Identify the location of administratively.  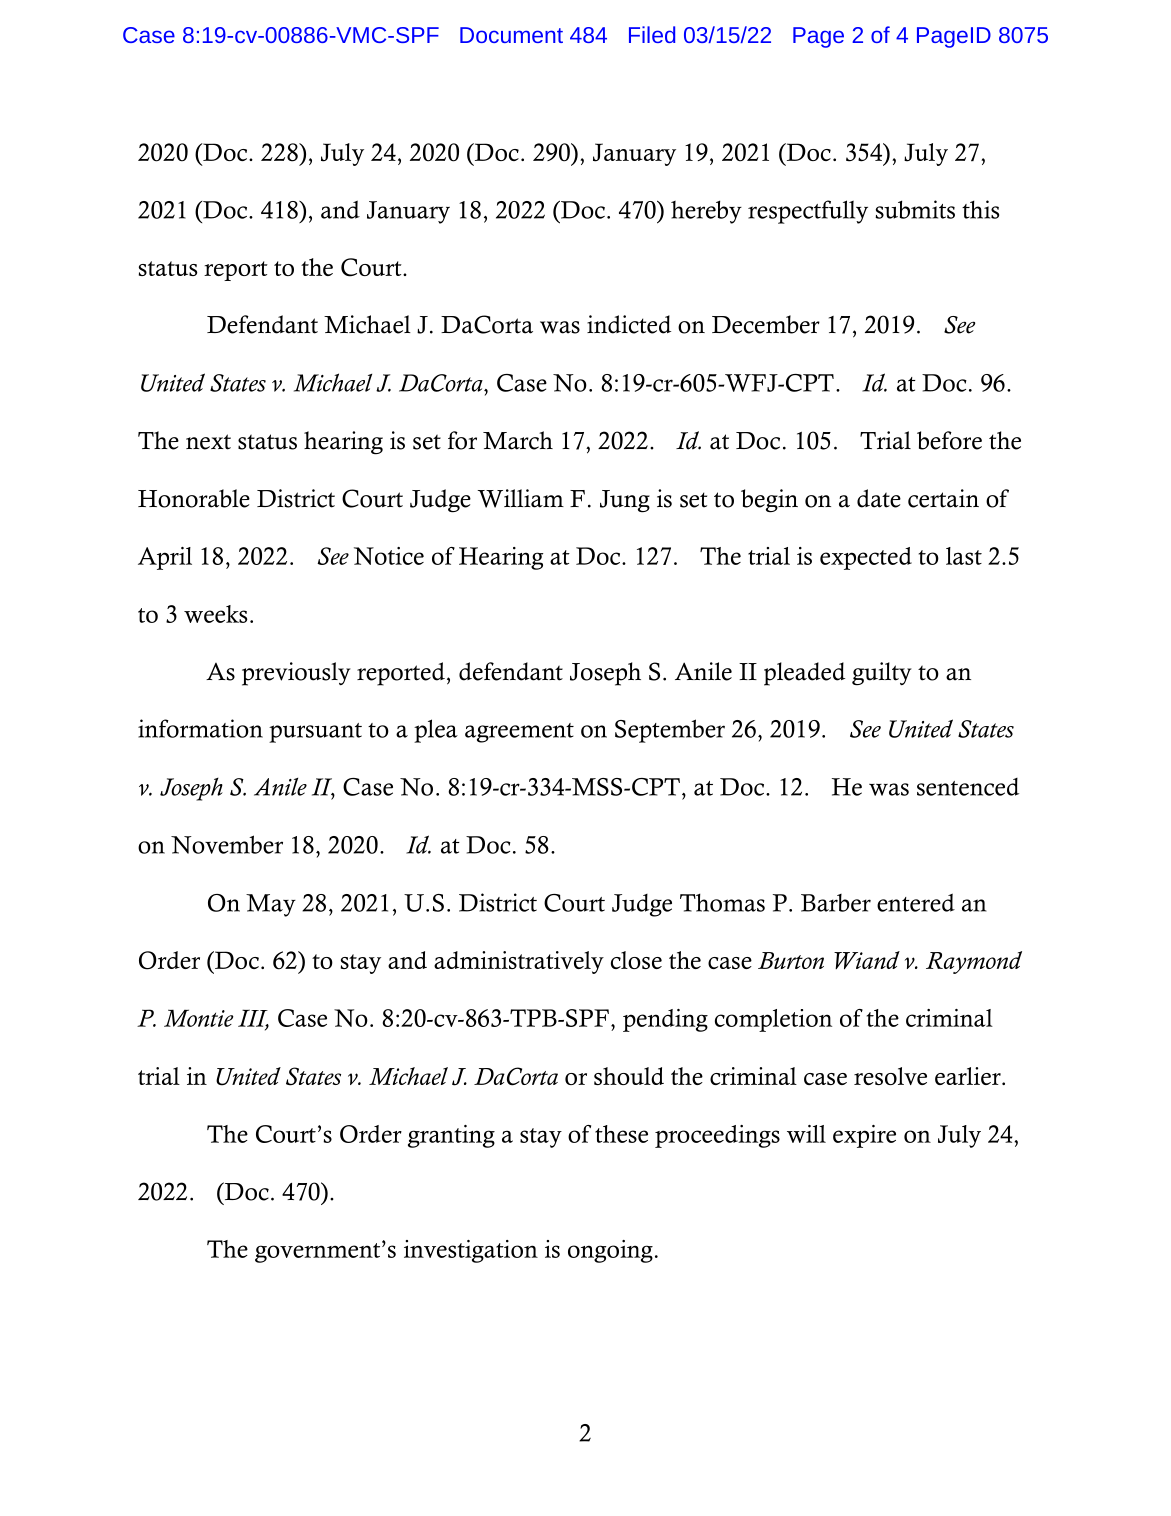
(519, 962).
